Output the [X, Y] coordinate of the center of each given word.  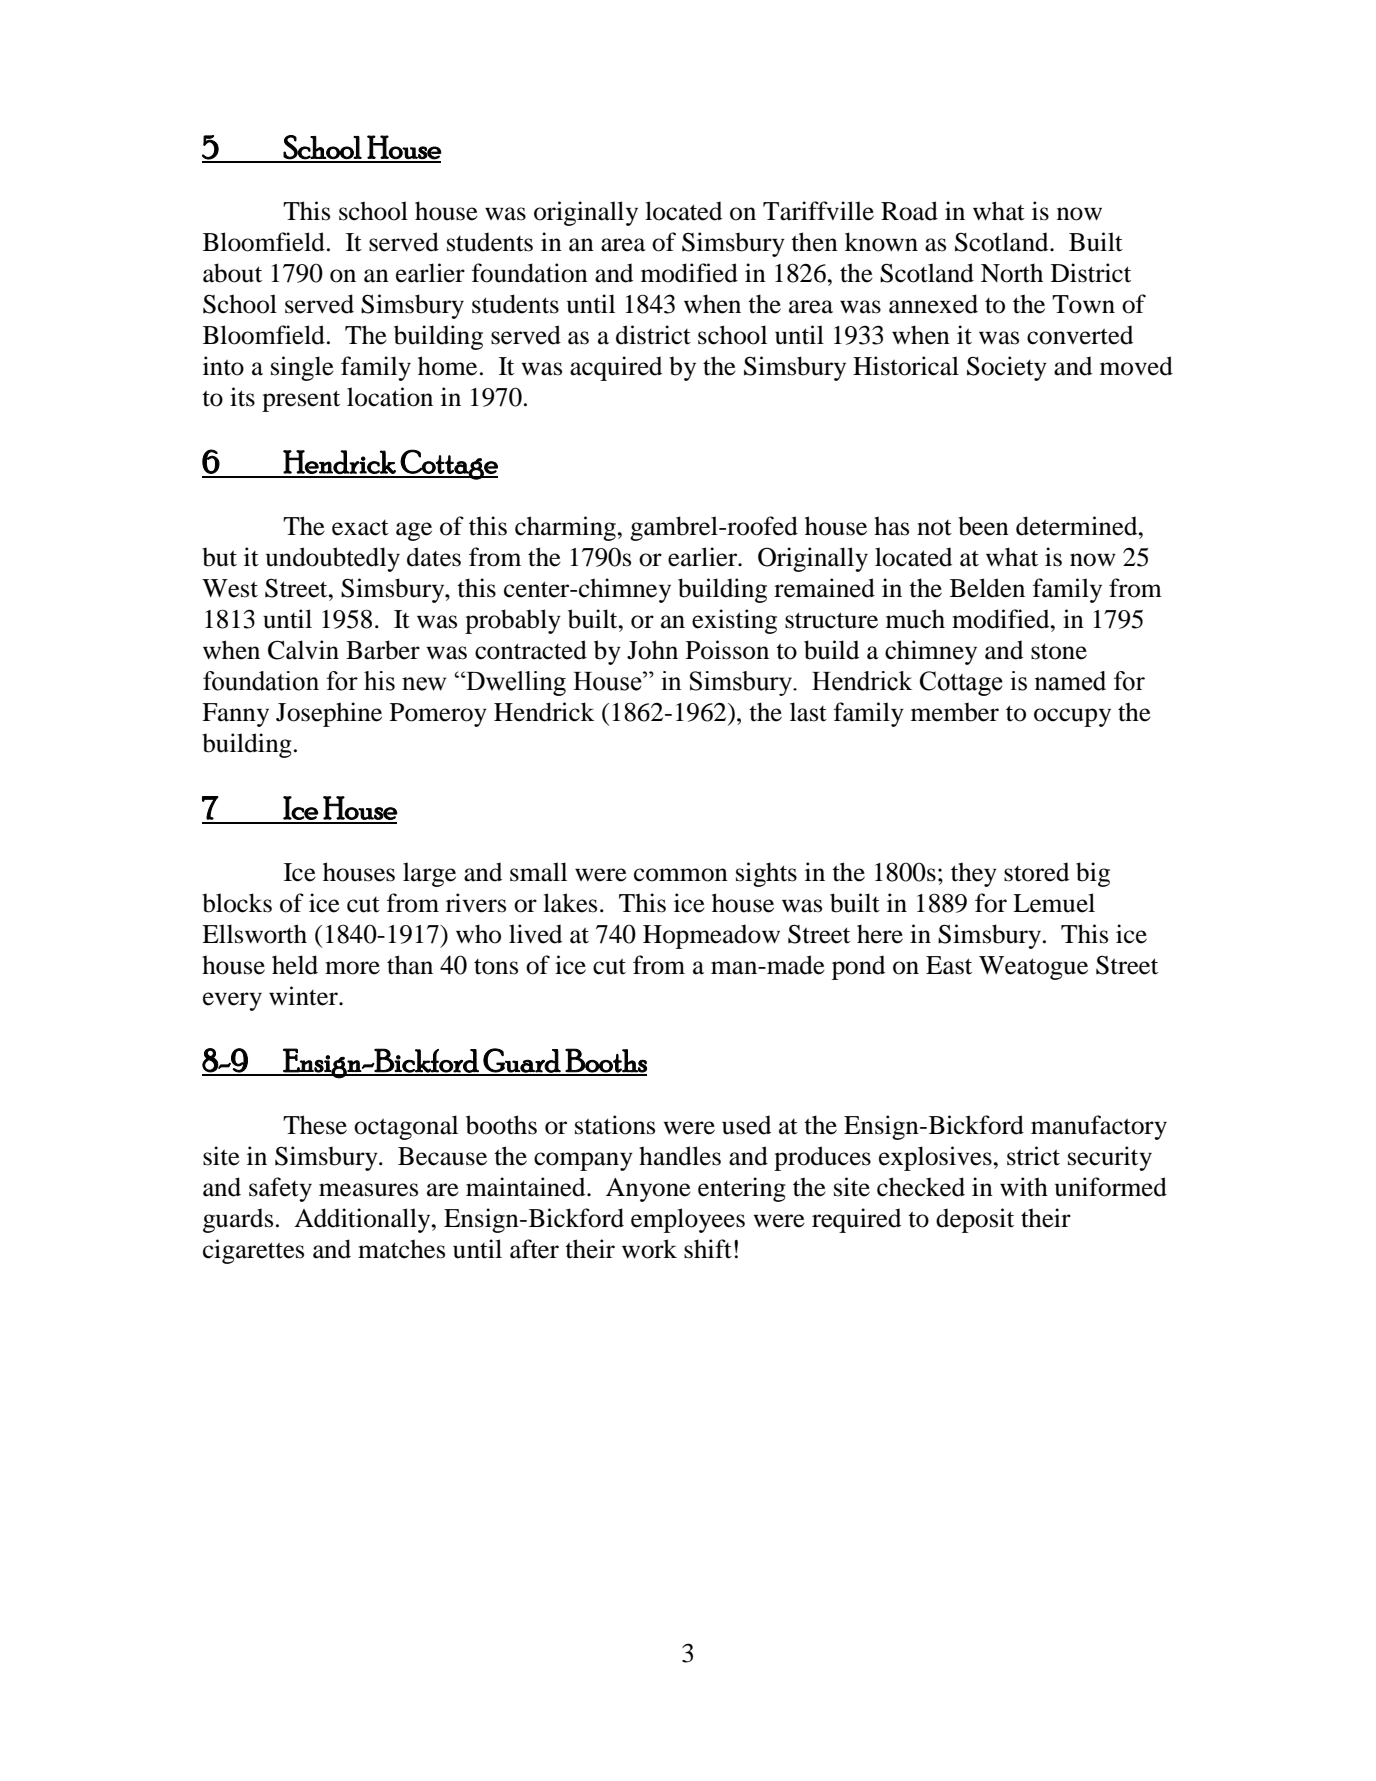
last [808, 712]
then [814, 242]
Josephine [329, 714]
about [232, 273]
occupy [1072, 717]
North [1012, 273]
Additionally [363, 1220]
